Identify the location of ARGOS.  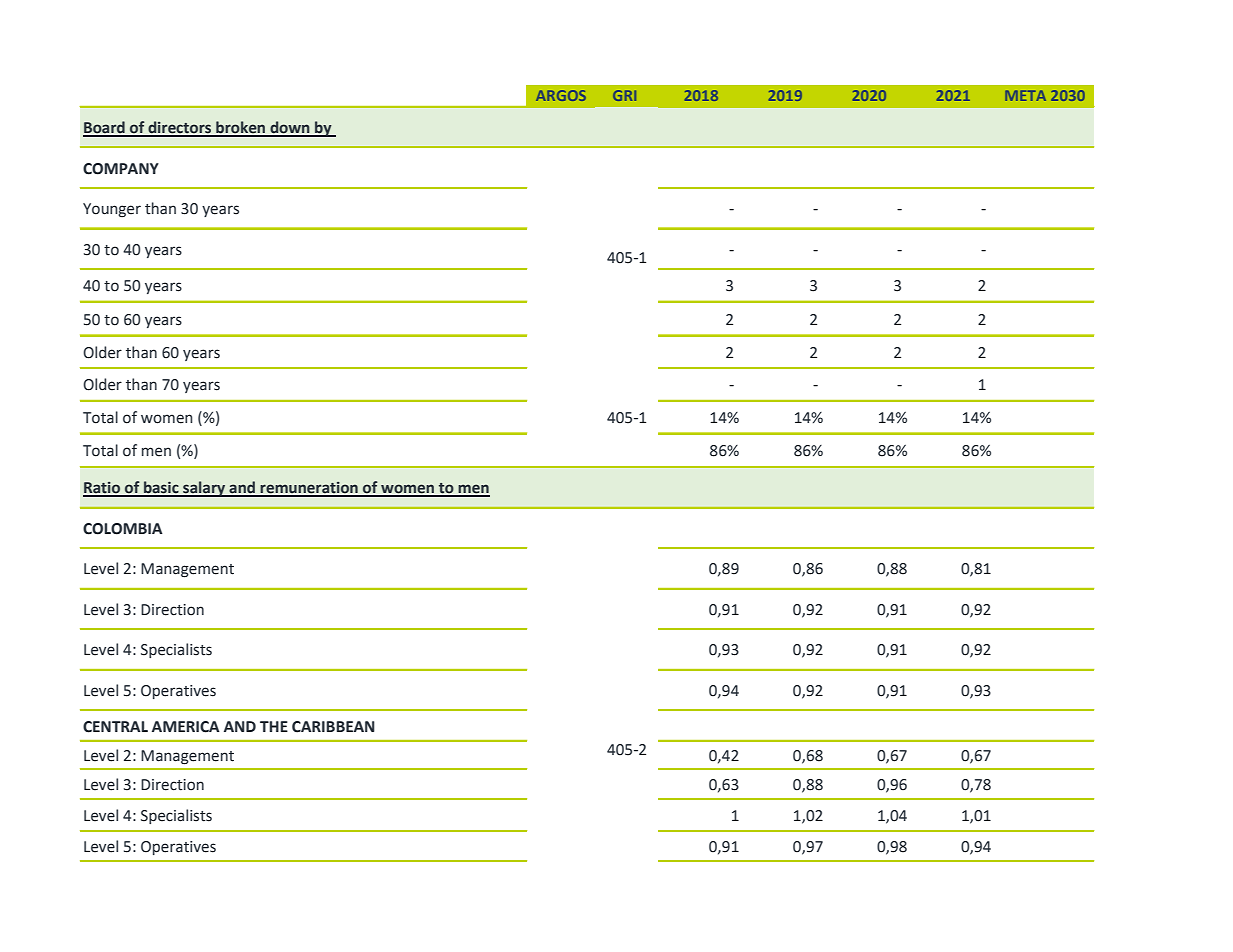
(561, 95).
